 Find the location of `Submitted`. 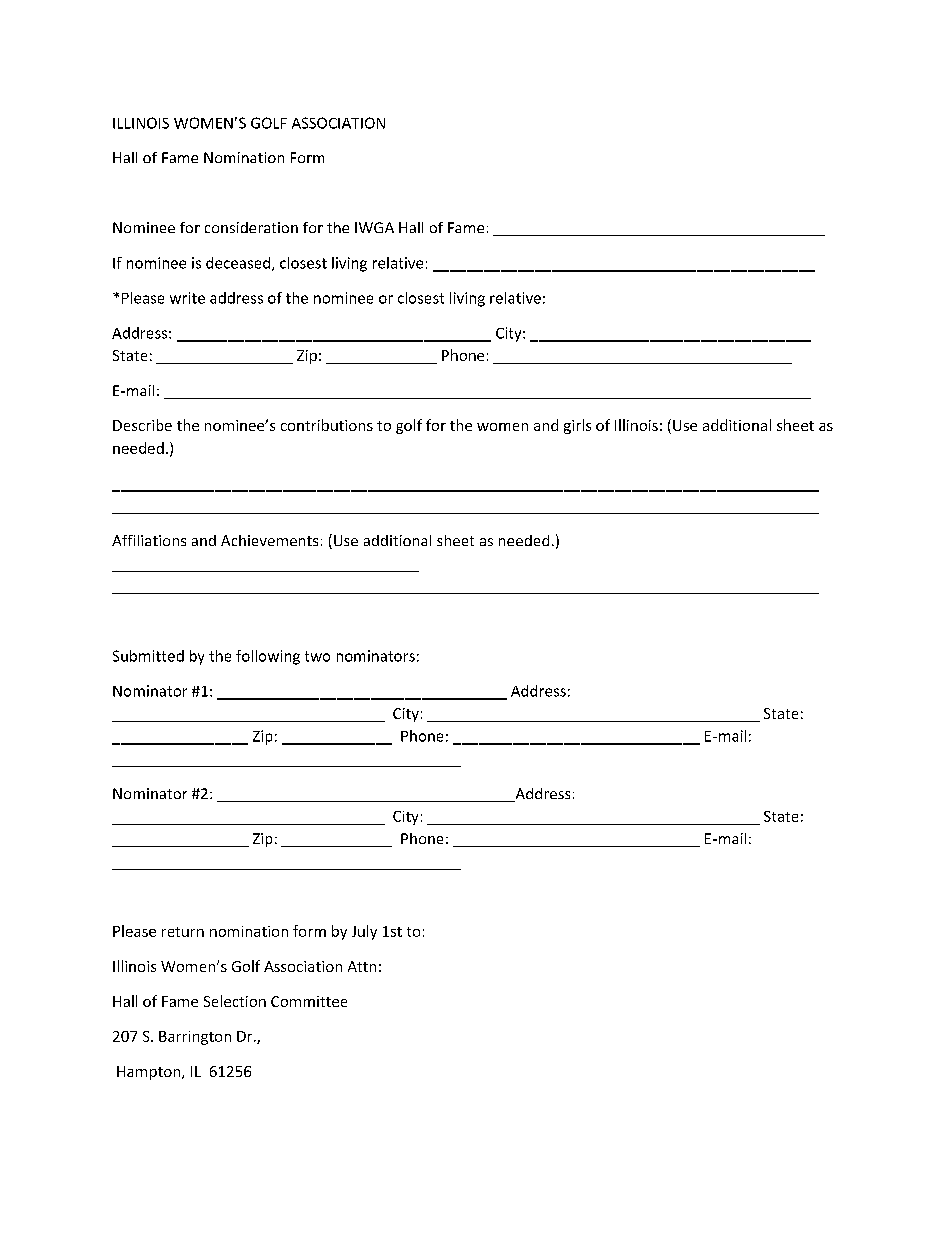

Submitted is located at coordinates (148, 656).
